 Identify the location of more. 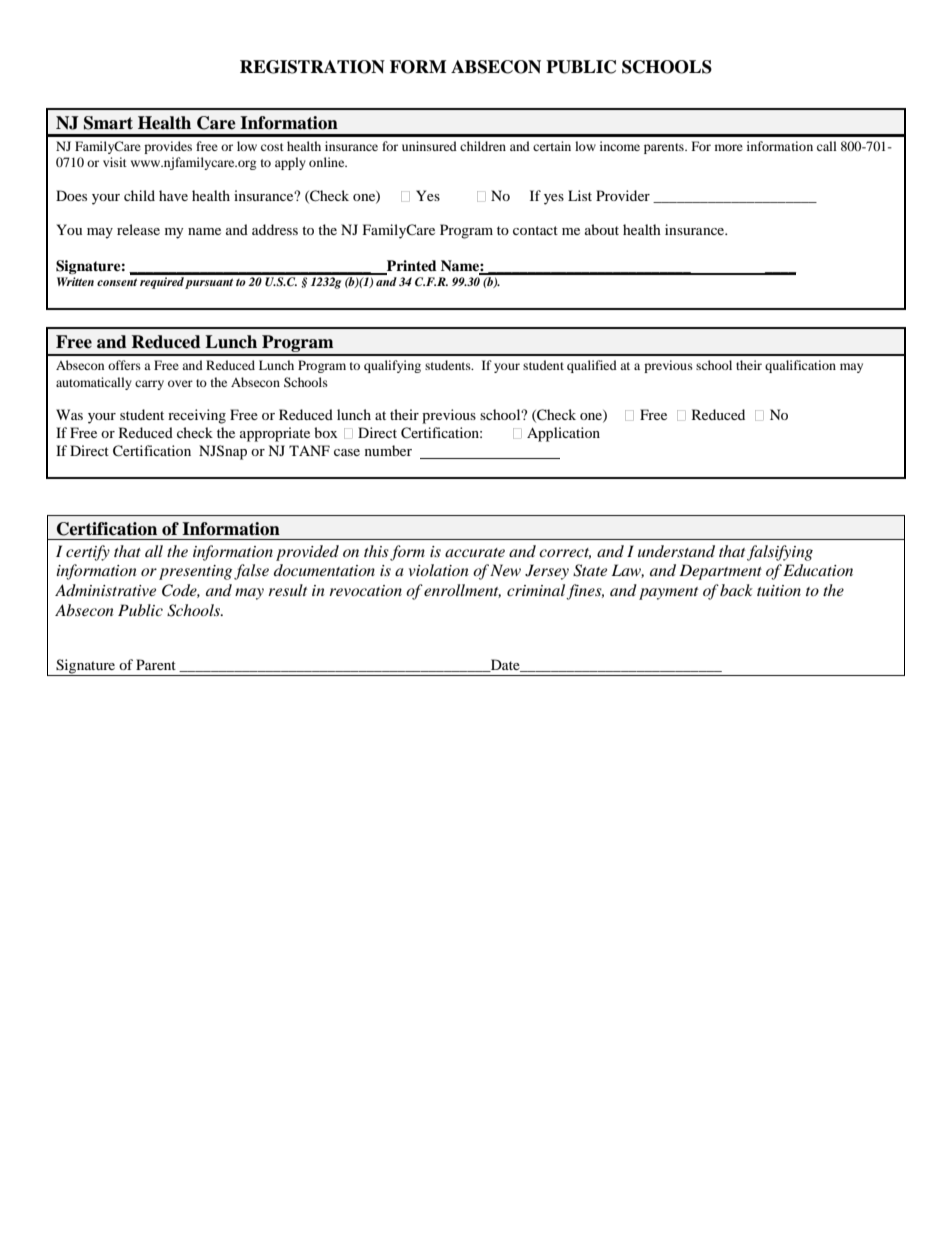
(729, 147).
